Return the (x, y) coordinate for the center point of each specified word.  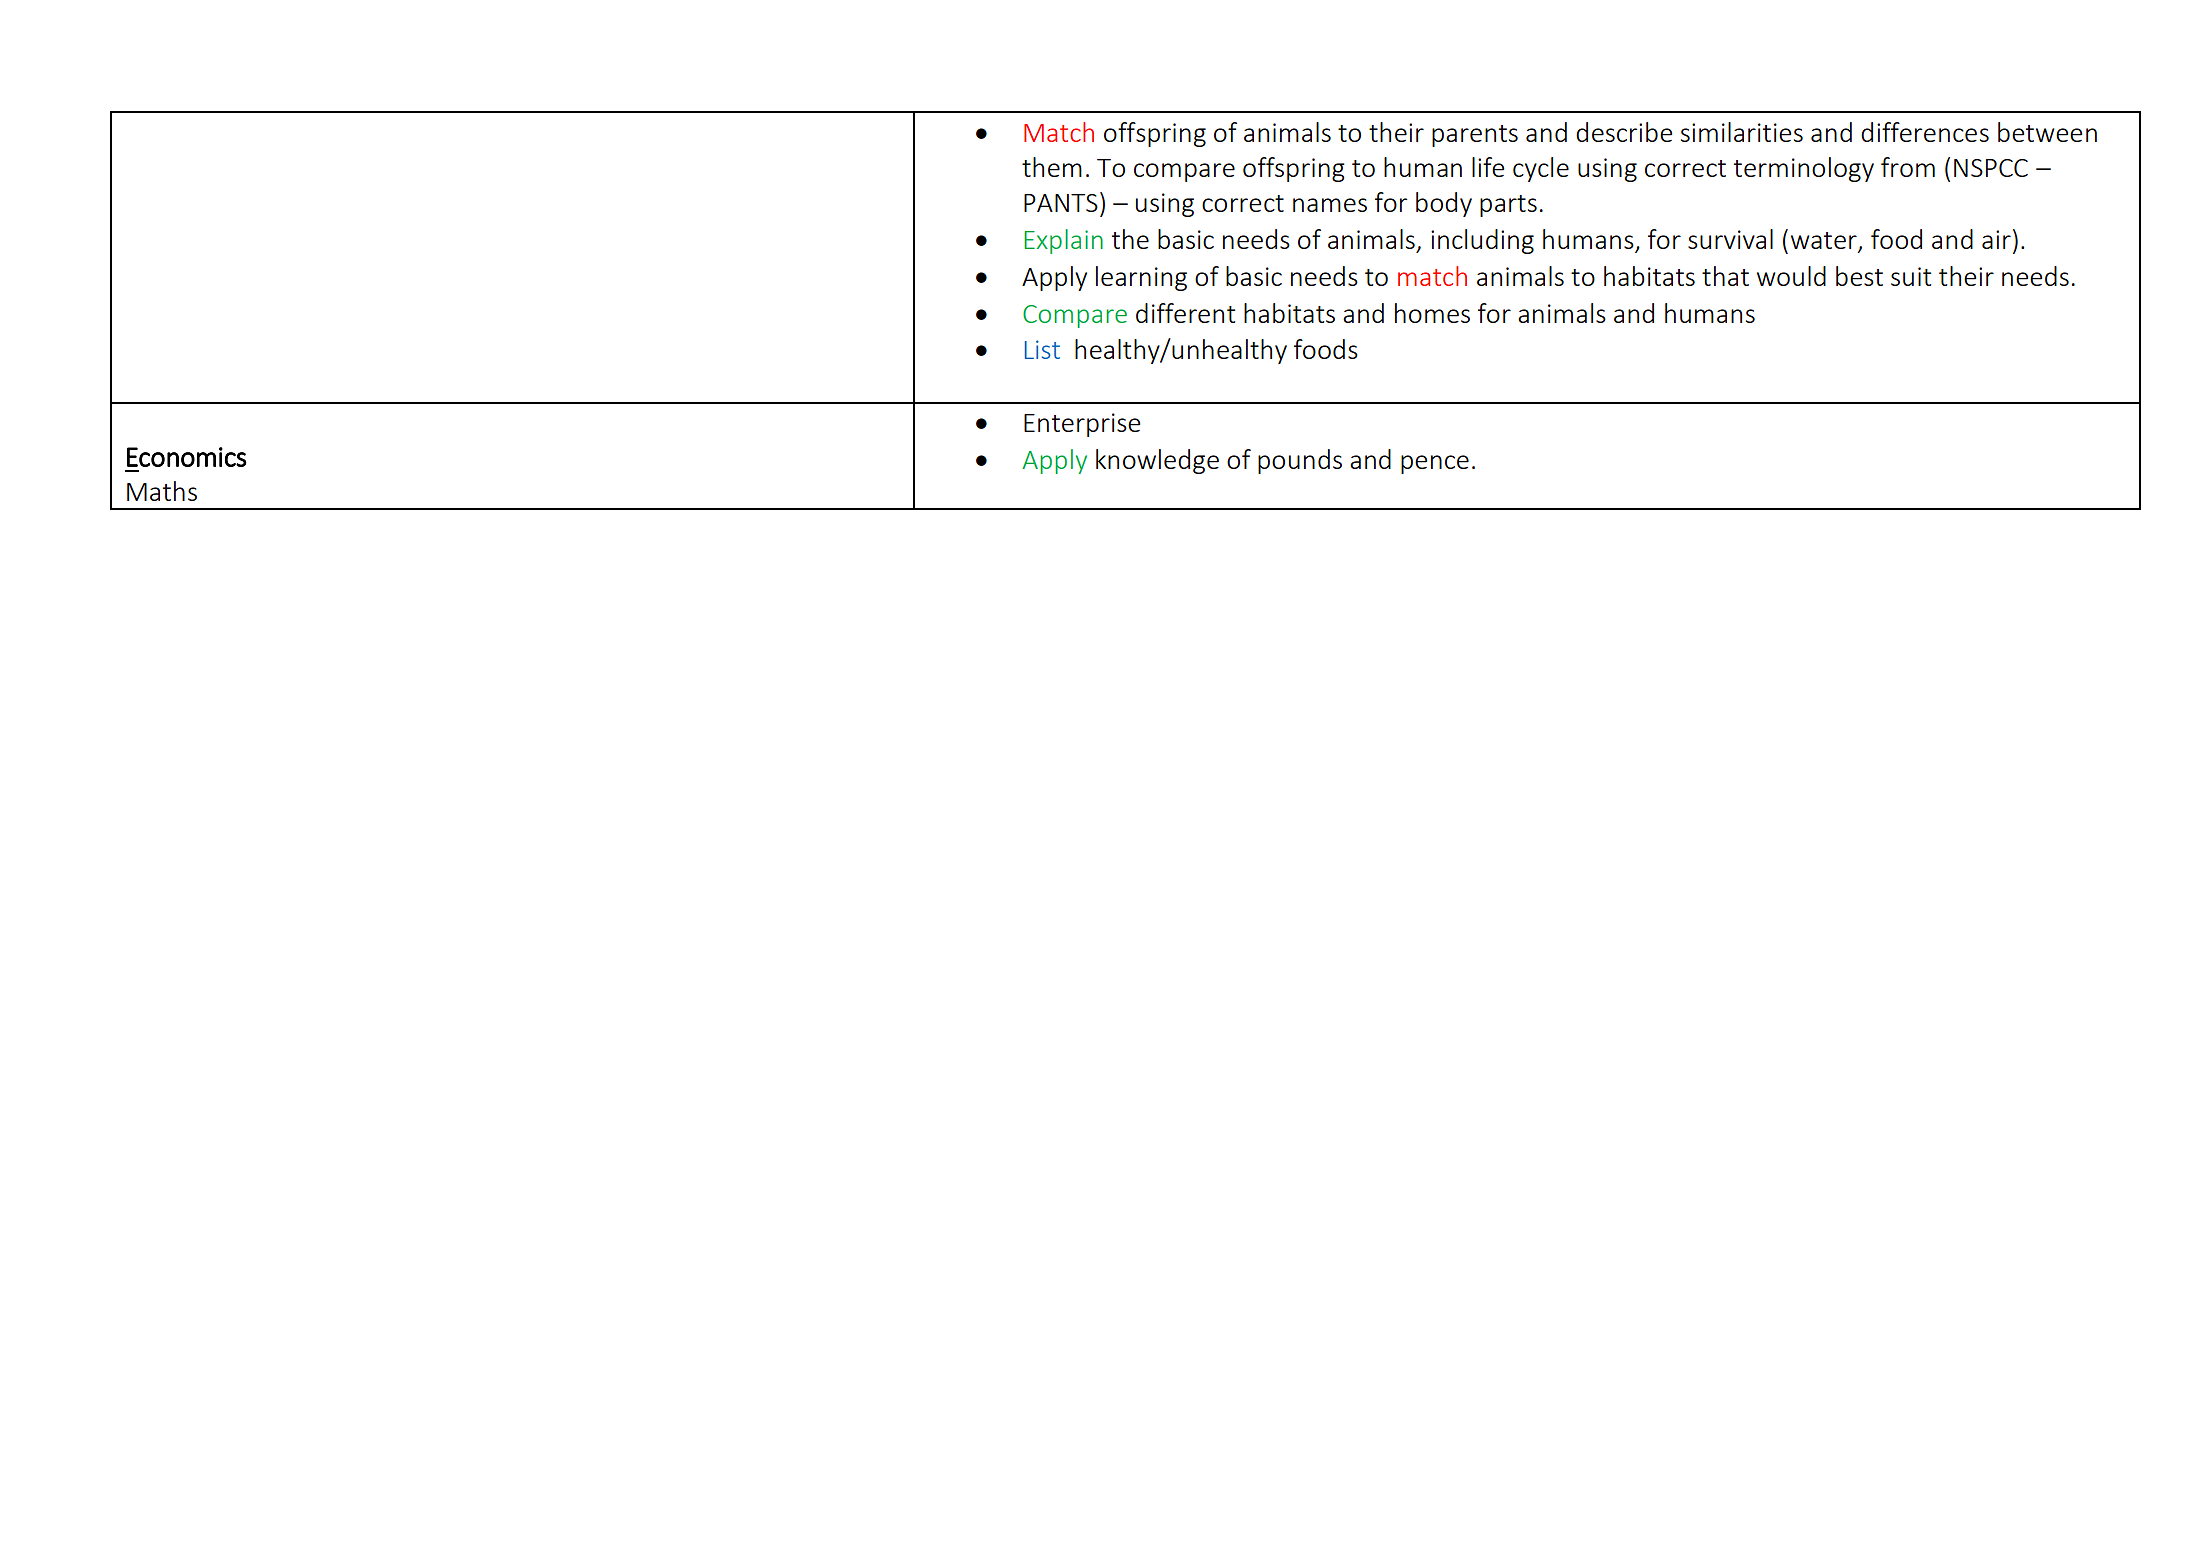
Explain (1063, 241)
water (1825, 242)
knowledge (1157, 461)
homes (1432, 313)
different (1185, 313)
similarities (1742, 132)
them (1052, 167)
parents (1475, 136)
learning (1141, 278)
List (1042, 349)
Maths (162, 491)
